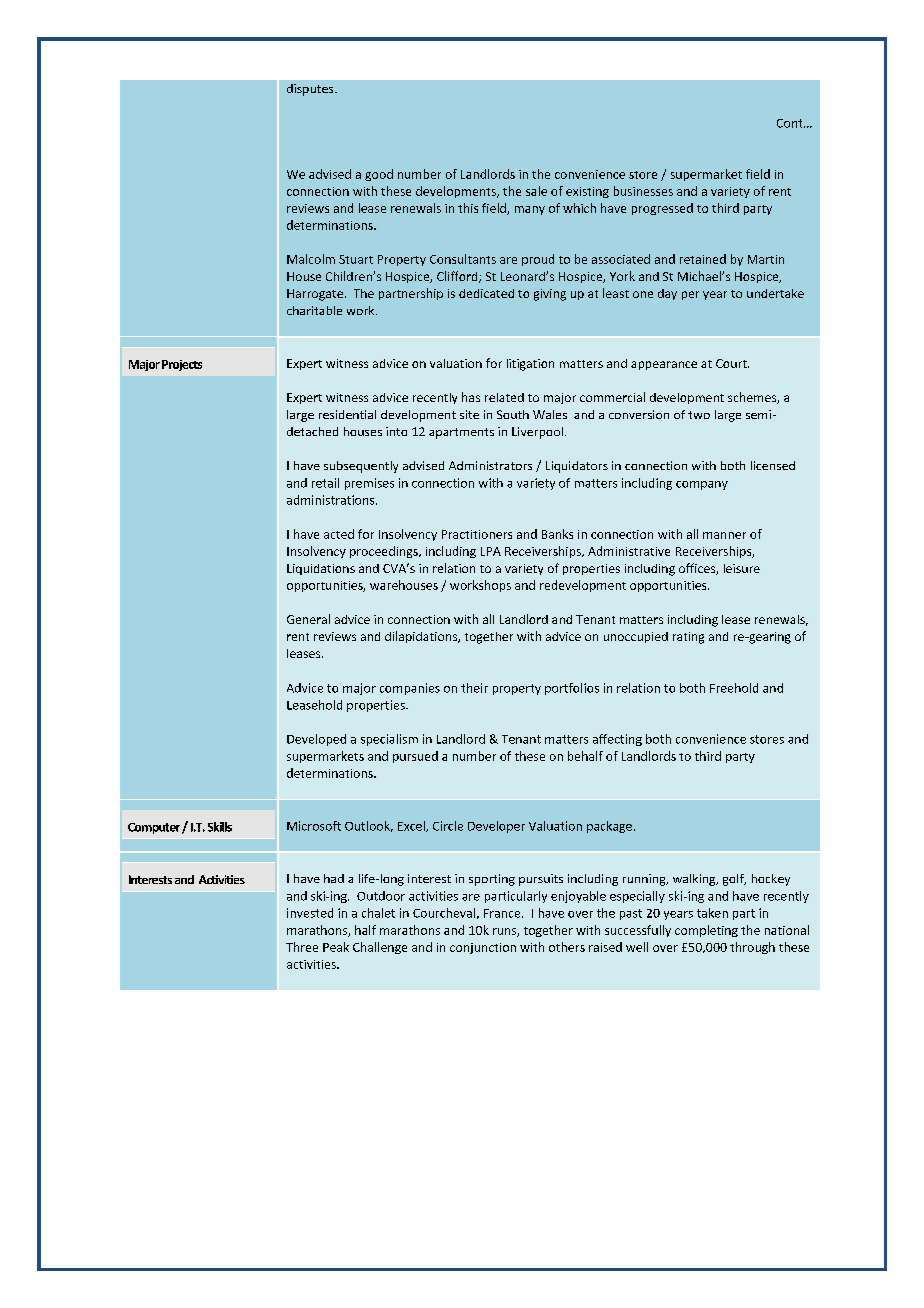 Image resolution: width=924 pixels, height=1308 pixels. I want to click on rating, so click(688, 638).
